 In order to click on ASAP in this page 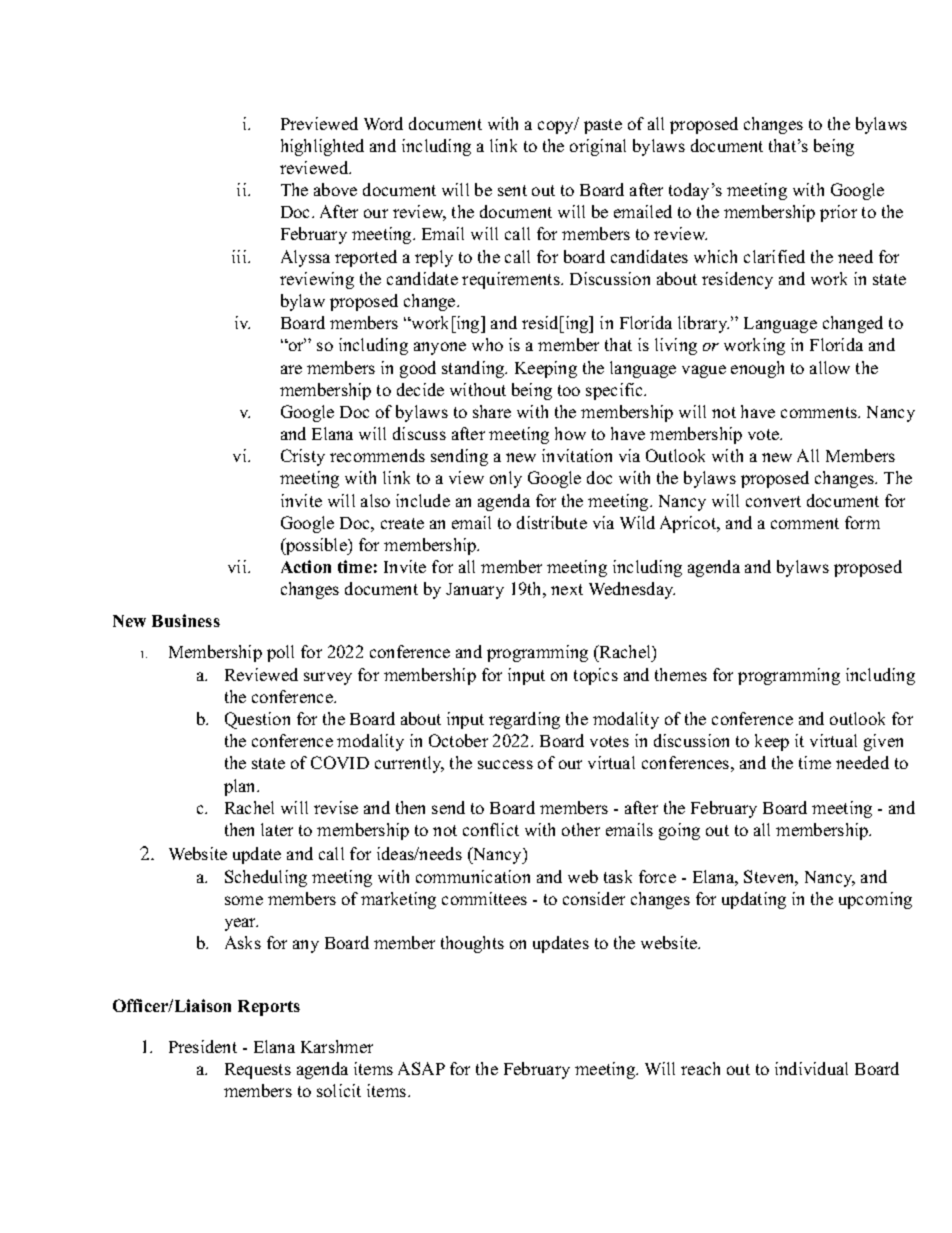, I will do `click(421, 1068)`.
